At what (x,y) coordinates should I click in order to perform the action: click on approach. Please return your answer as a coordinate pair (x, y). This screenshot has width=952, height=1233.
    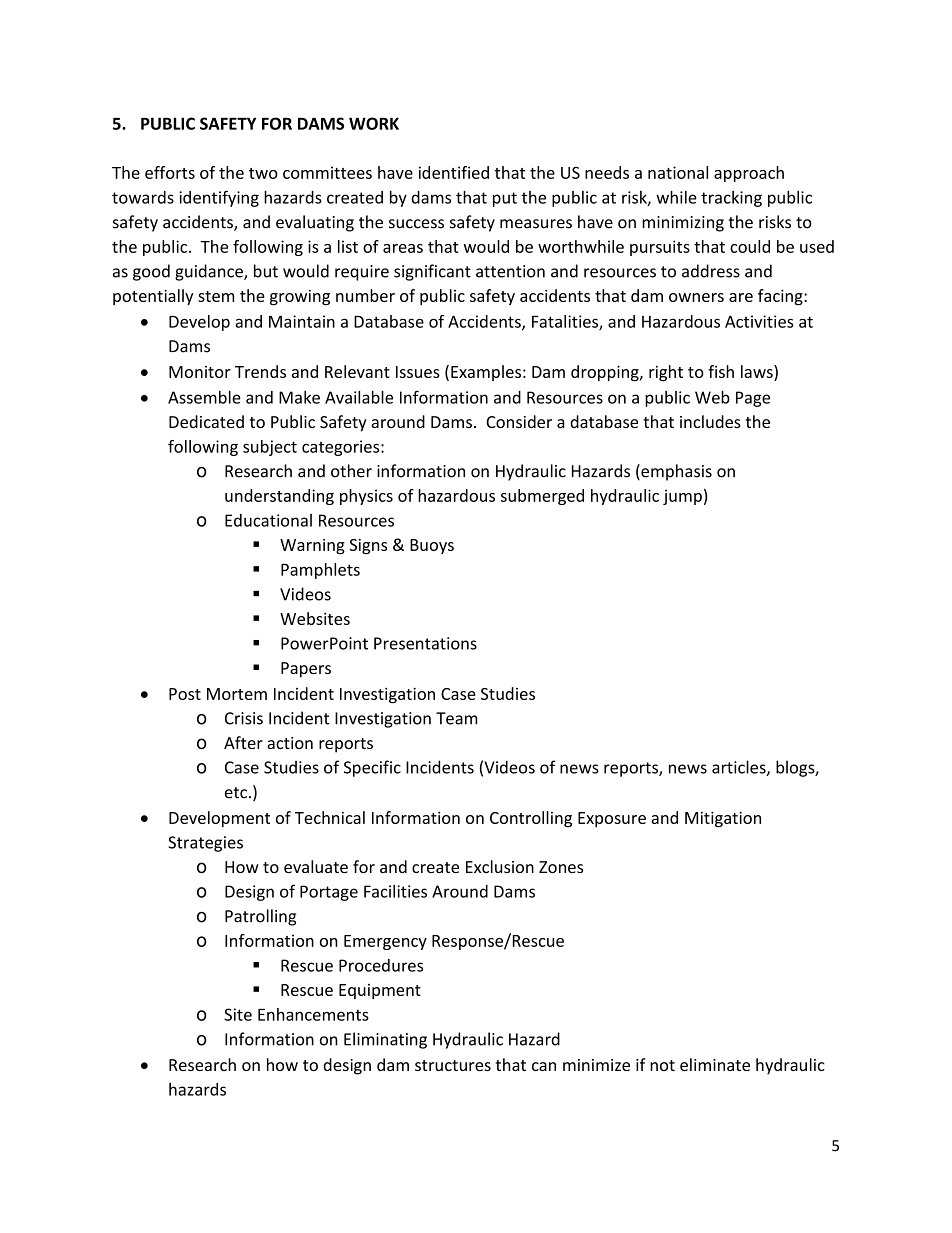
    Looking at the image, I should click on (749, 174).
